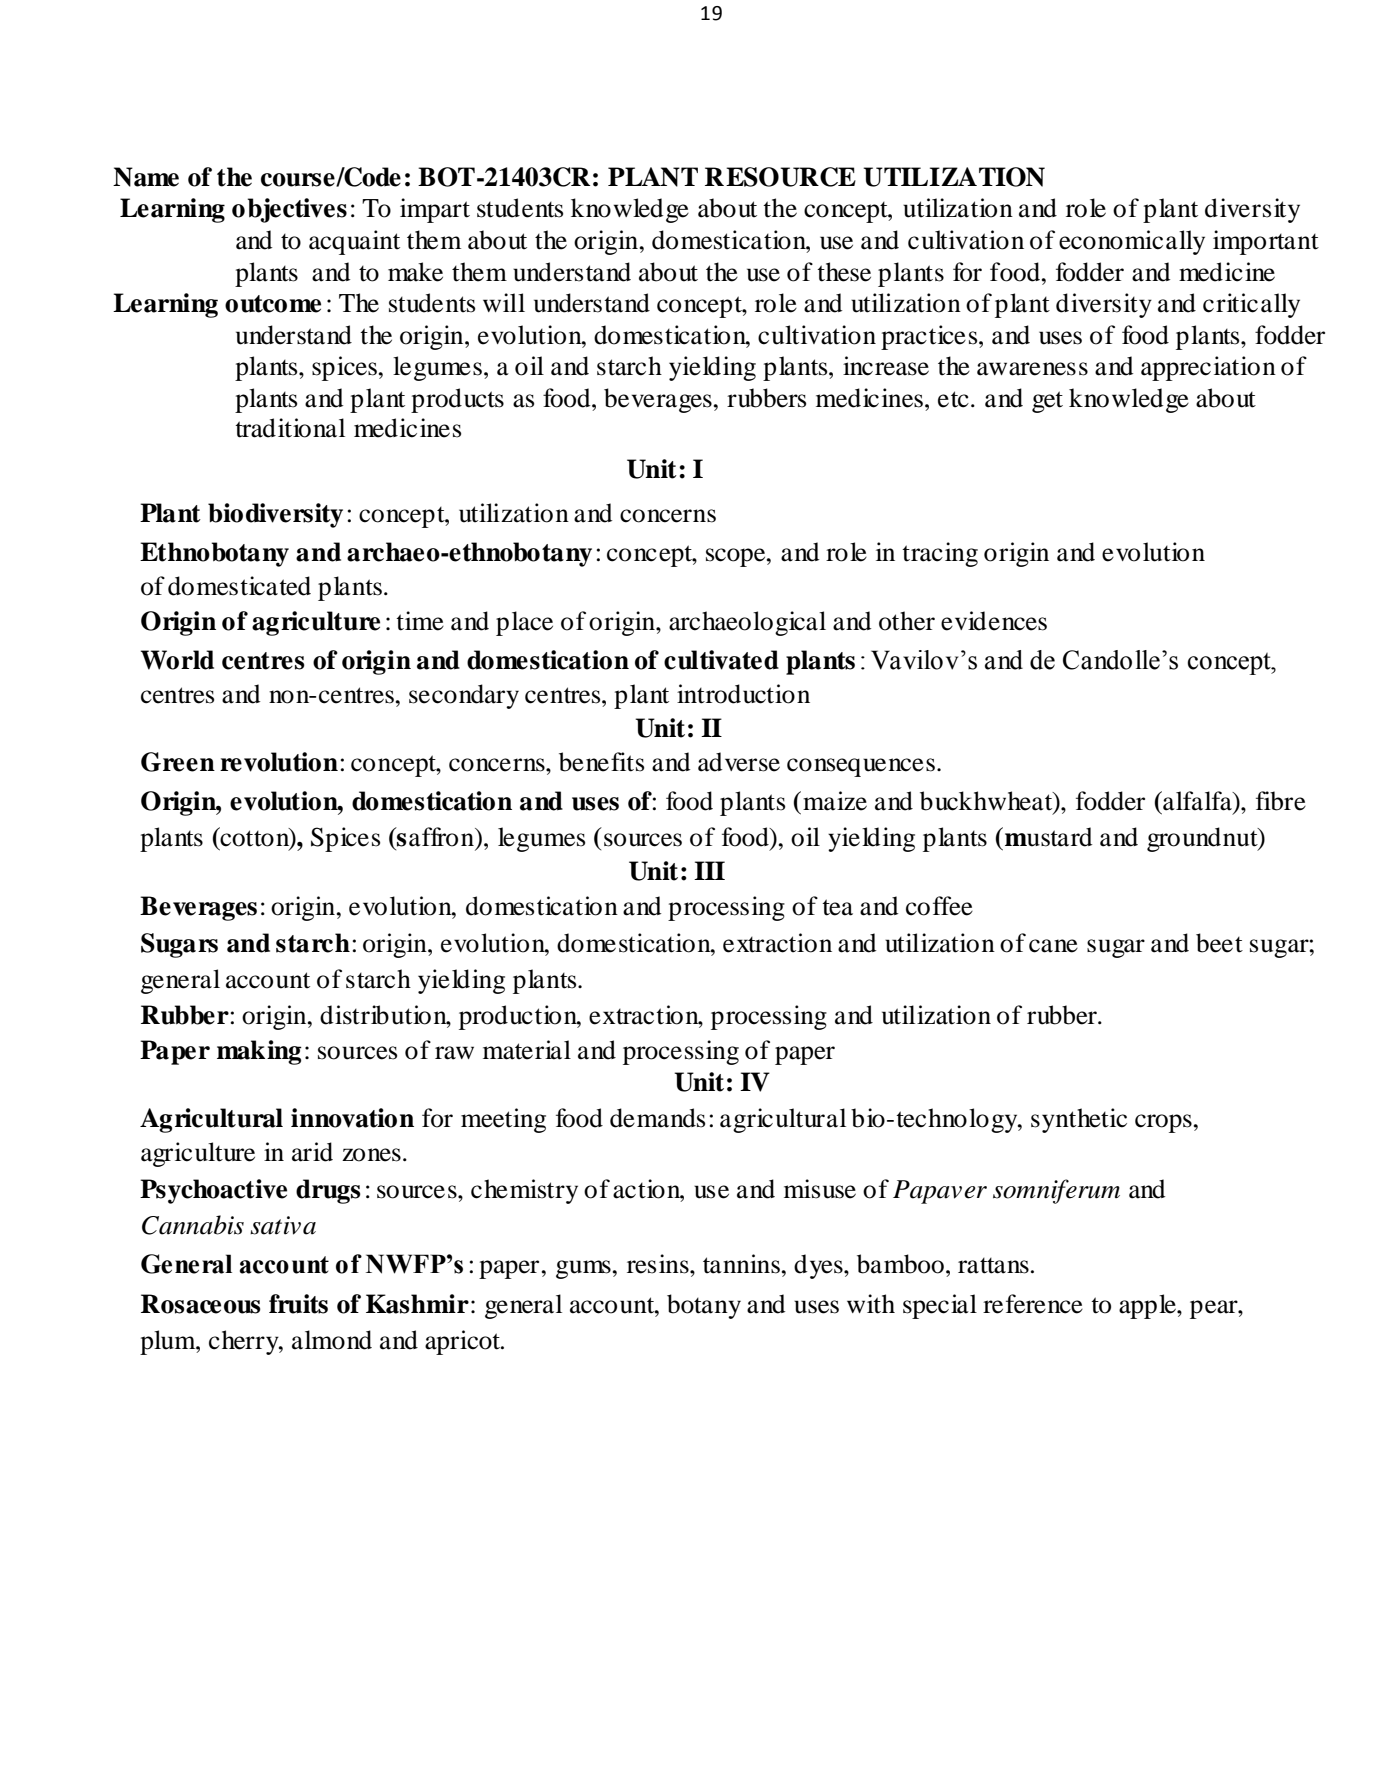 This screenshot has width=1381, height=1788. Describe the element at coordinates (259, 1052) in the screenshot. I see `making` at that location.
